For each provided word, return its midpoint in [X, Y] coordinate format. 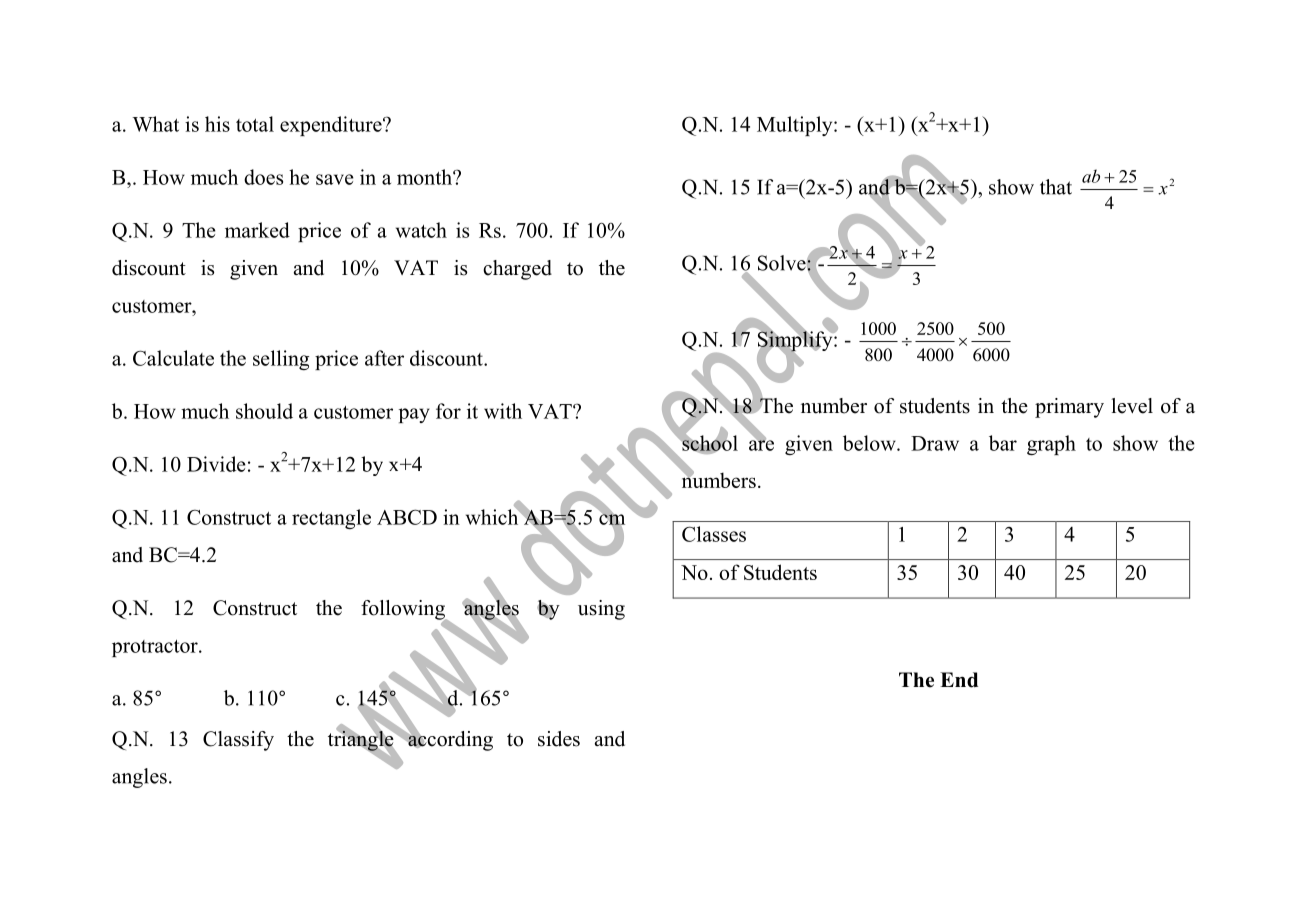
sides [559, 739]
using [601, 610]
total [255, 124]
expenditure [332, 126]
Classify [238, 741]
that [1056, 187]
